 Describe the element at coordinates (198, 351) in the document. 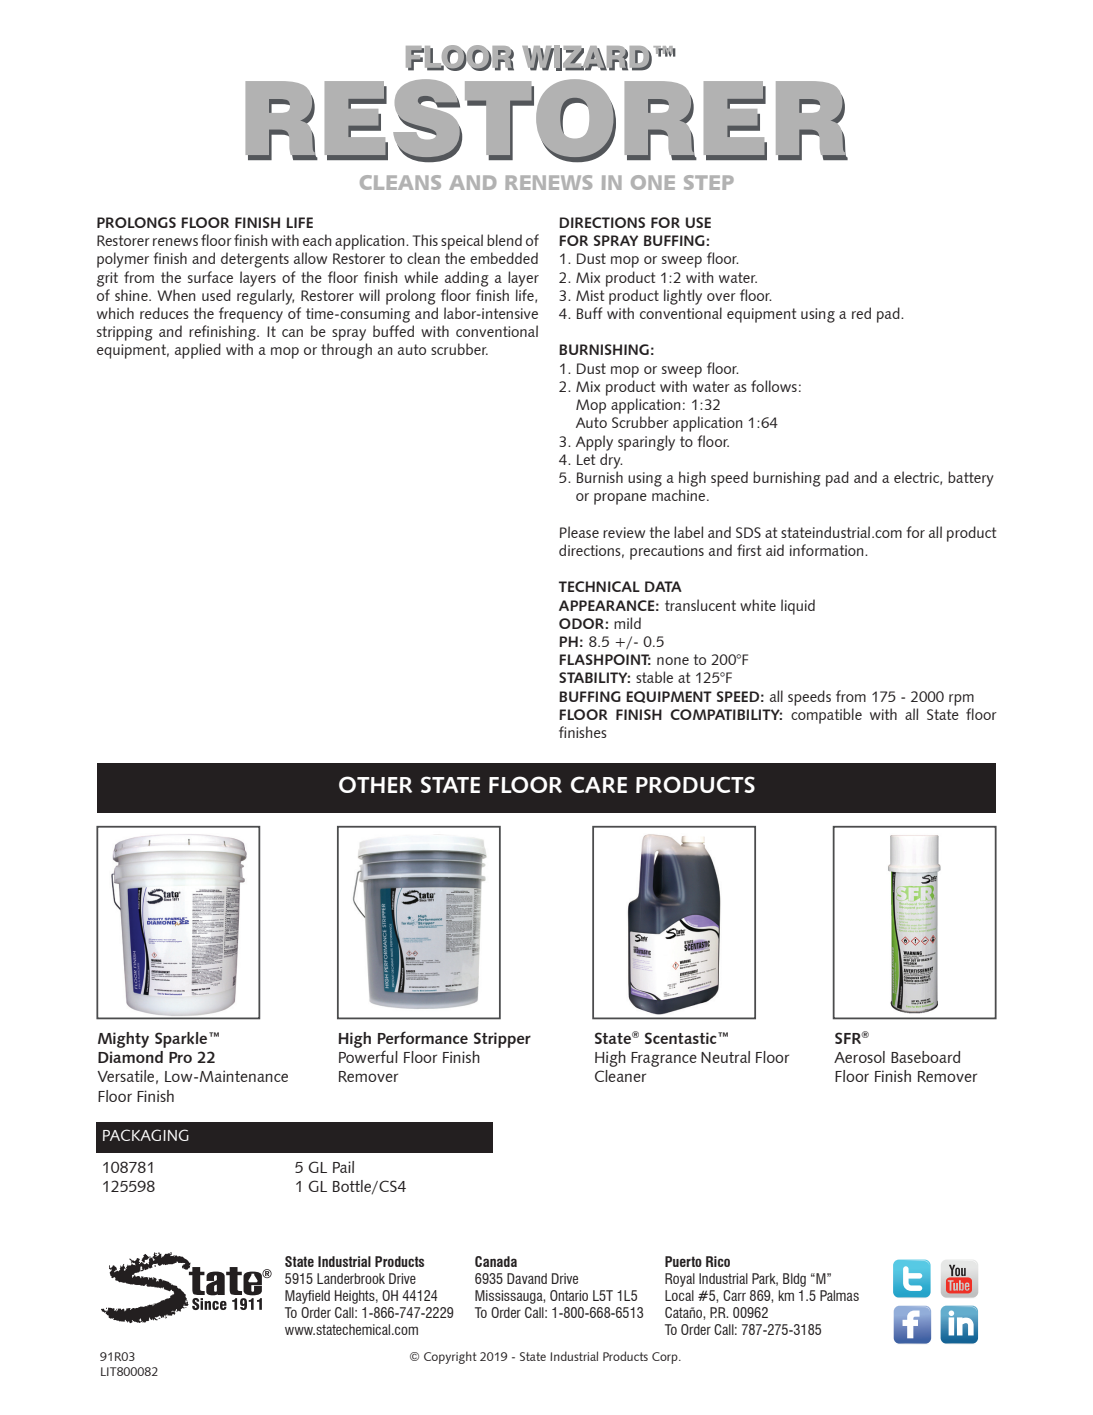

I see `applied` at that location.
